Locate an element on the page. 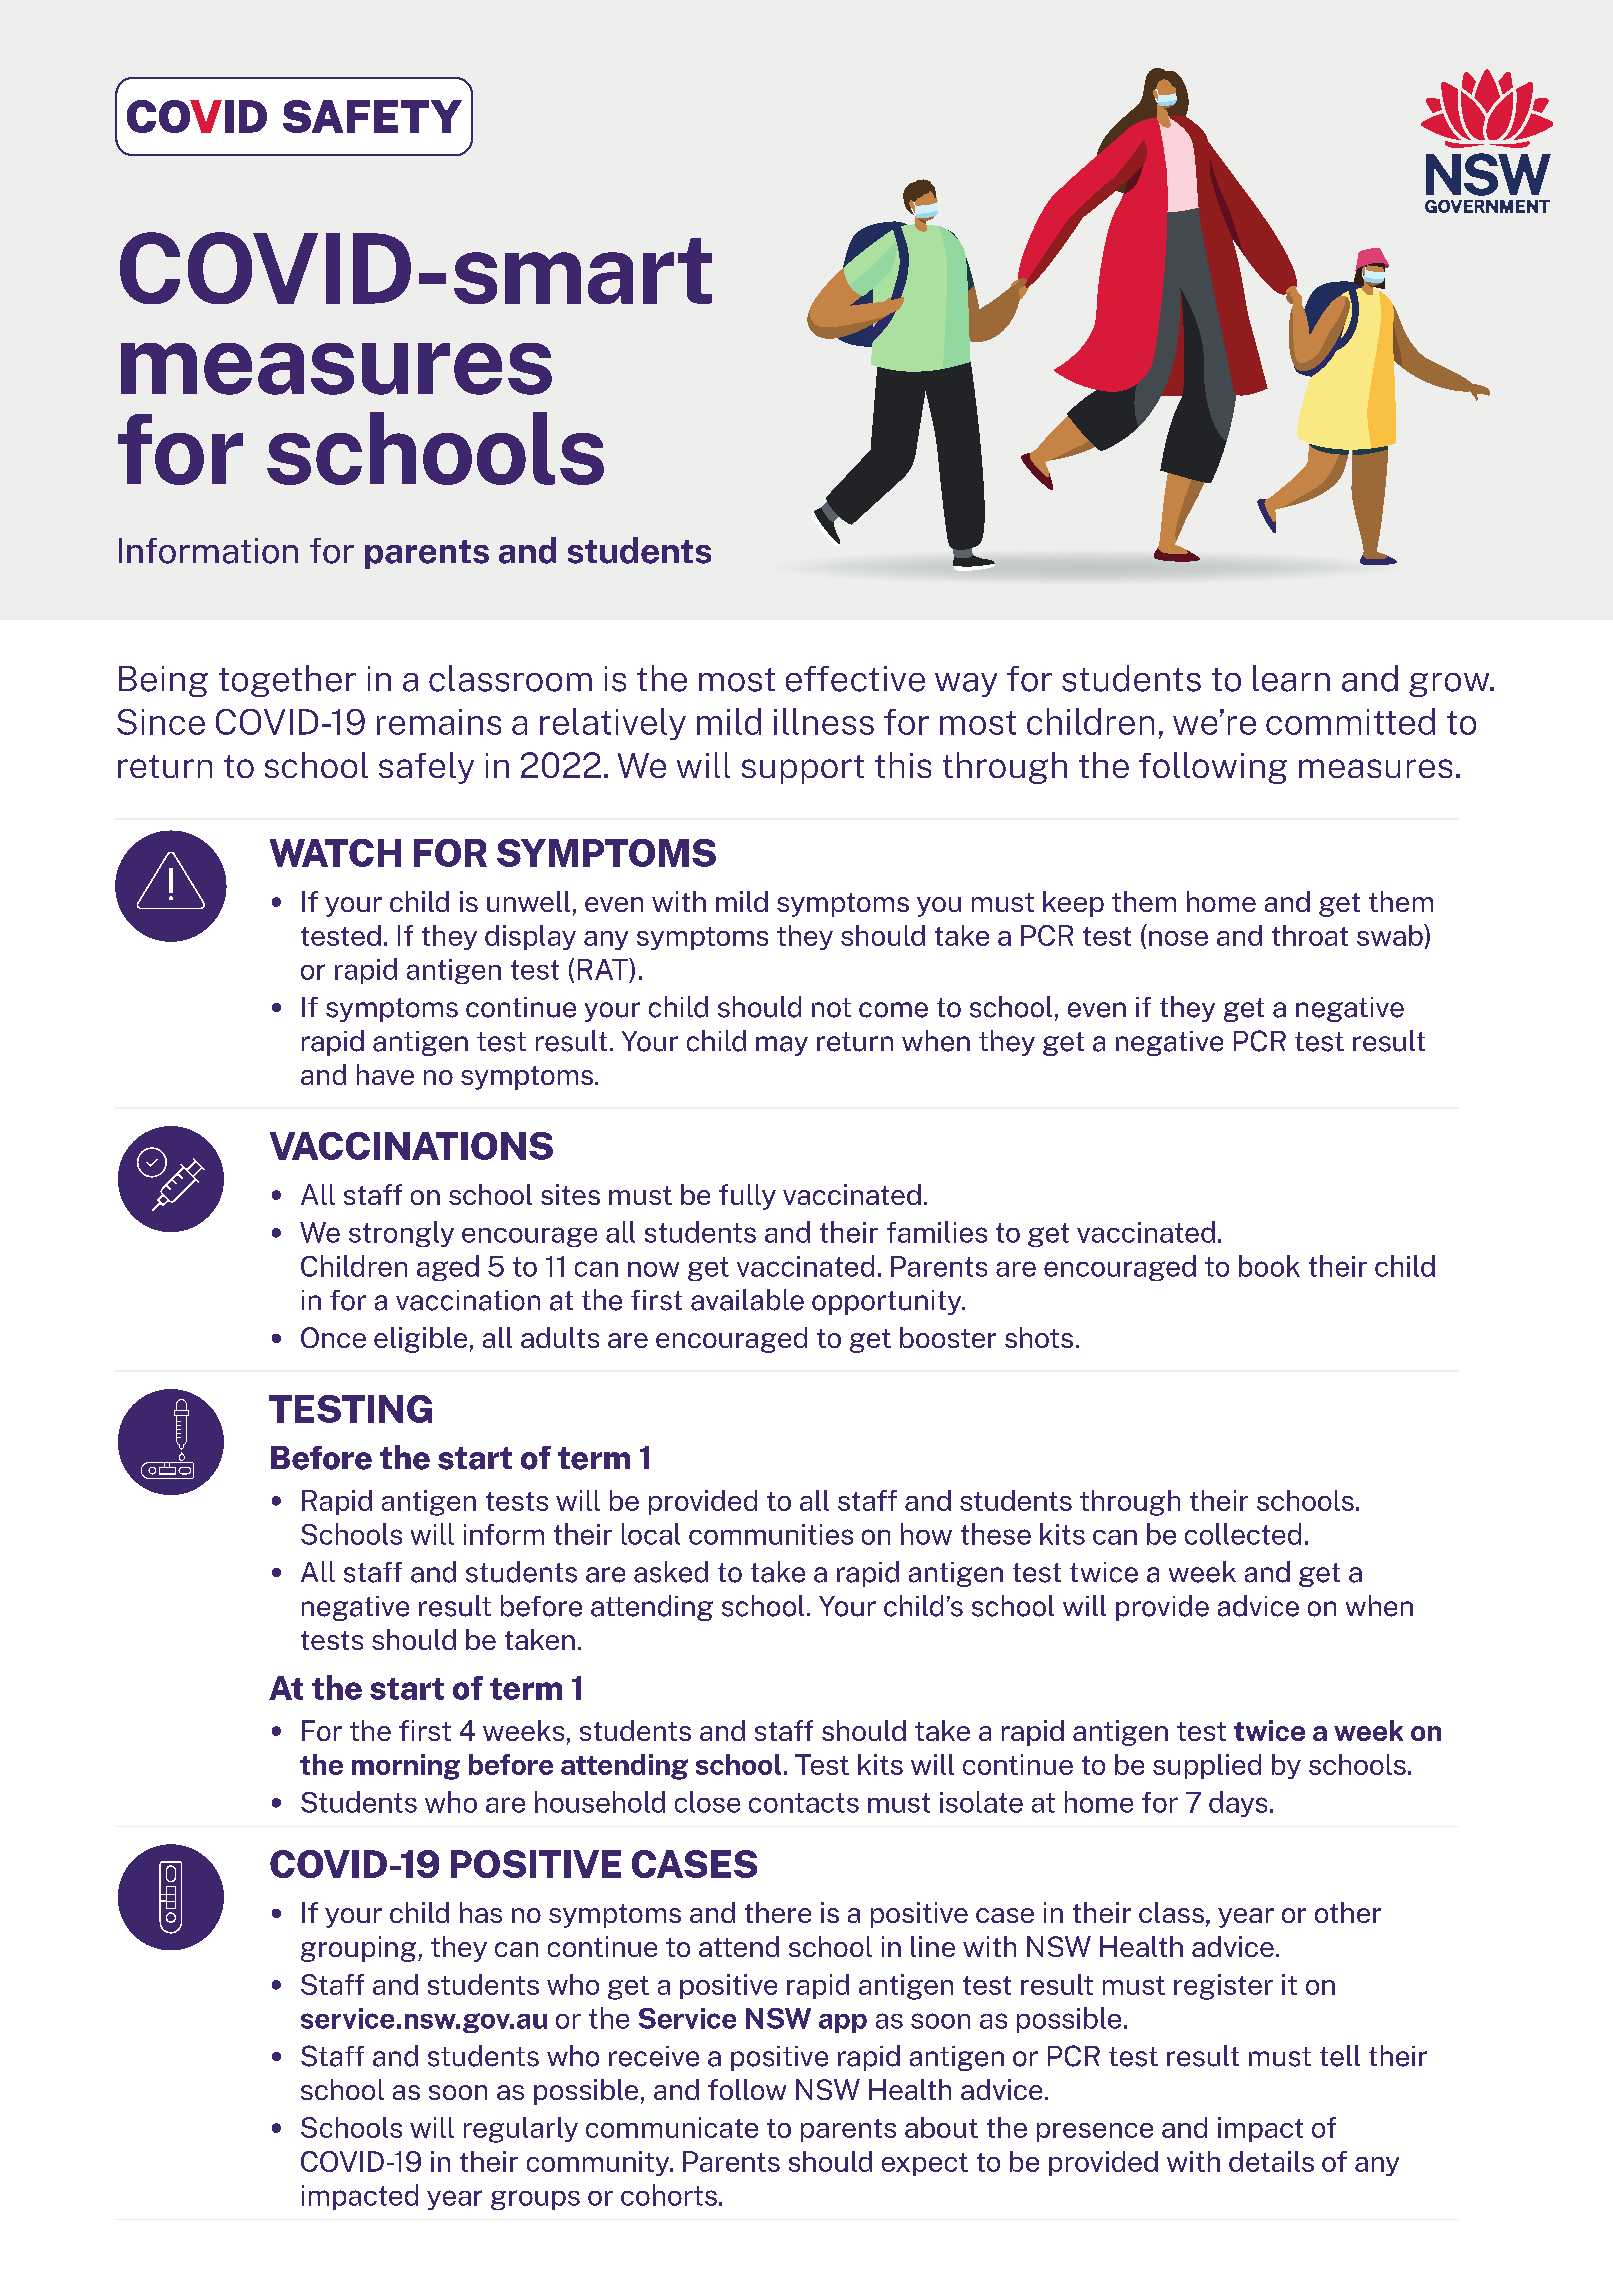  fully is located at coordinates (747, 1197).
